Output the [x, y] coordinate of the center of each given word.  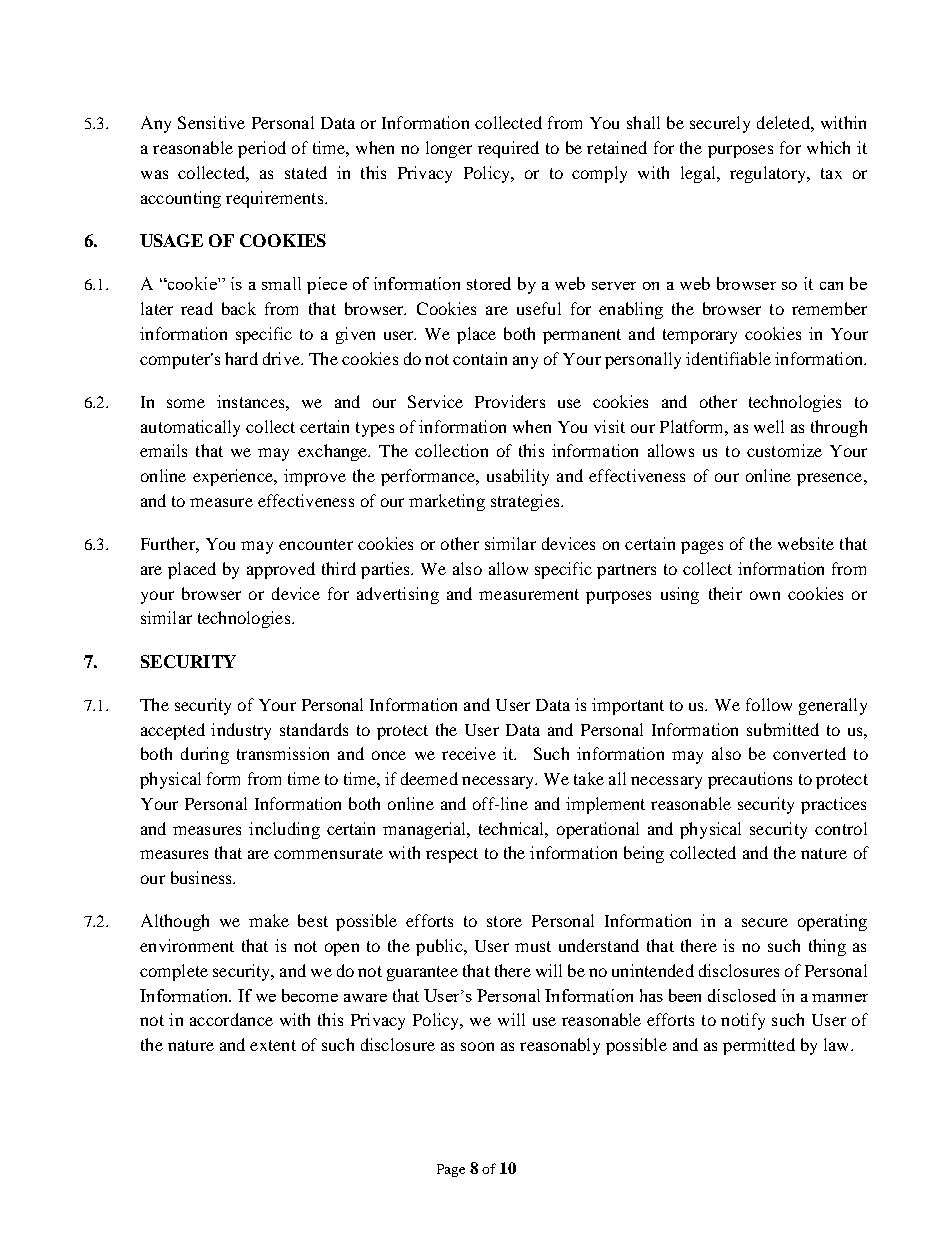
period [262, 149]
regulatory [769, 174]
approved [281, 570]
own [765, 595]
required [508, 149]
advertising [398, 595]
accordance [231, 1019]
